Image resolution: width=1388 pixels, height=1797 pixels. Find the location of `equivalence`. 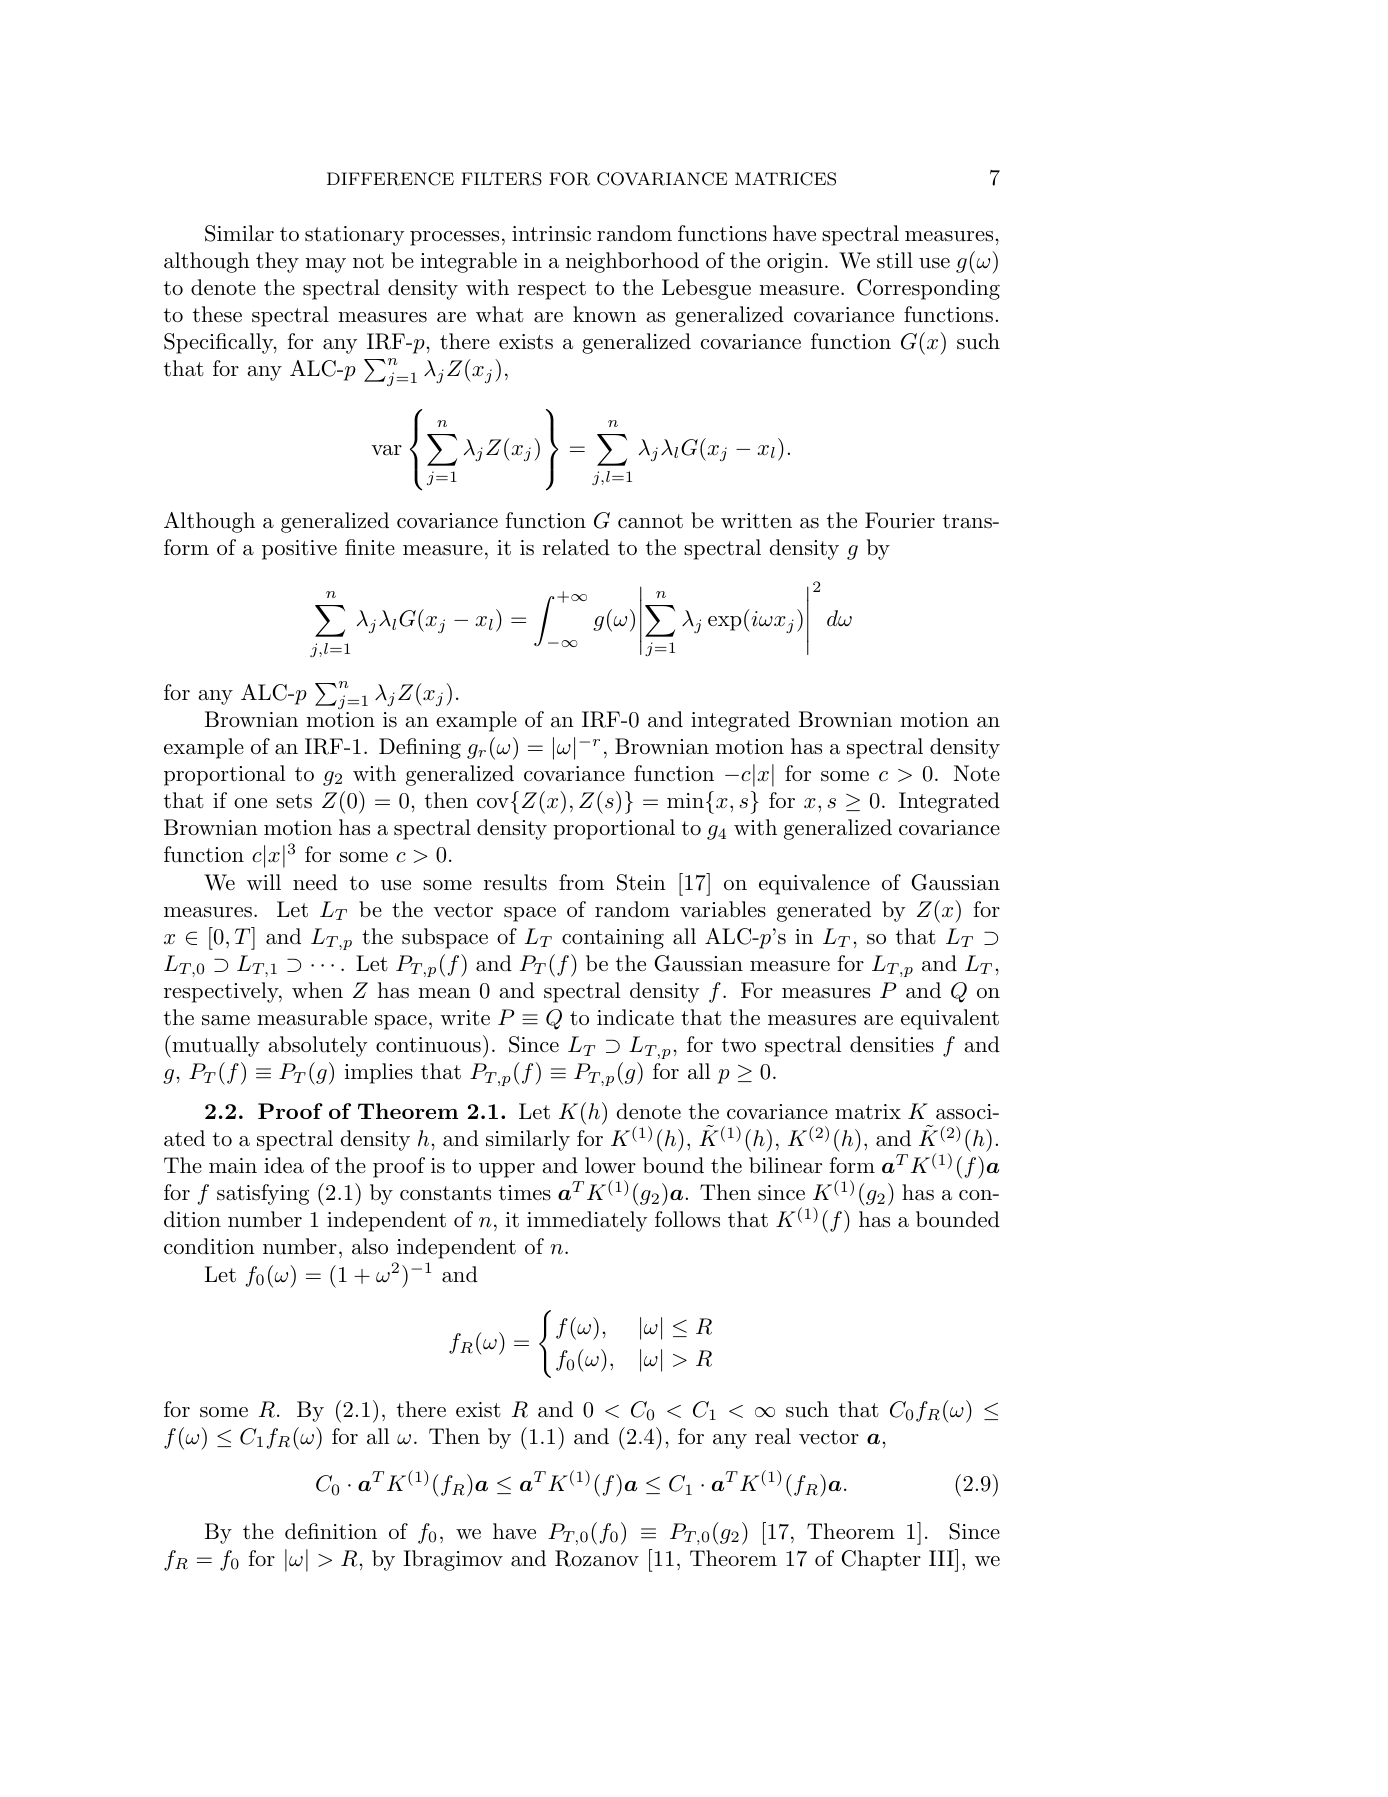

equivalence is located at coordinates (814, 884).
